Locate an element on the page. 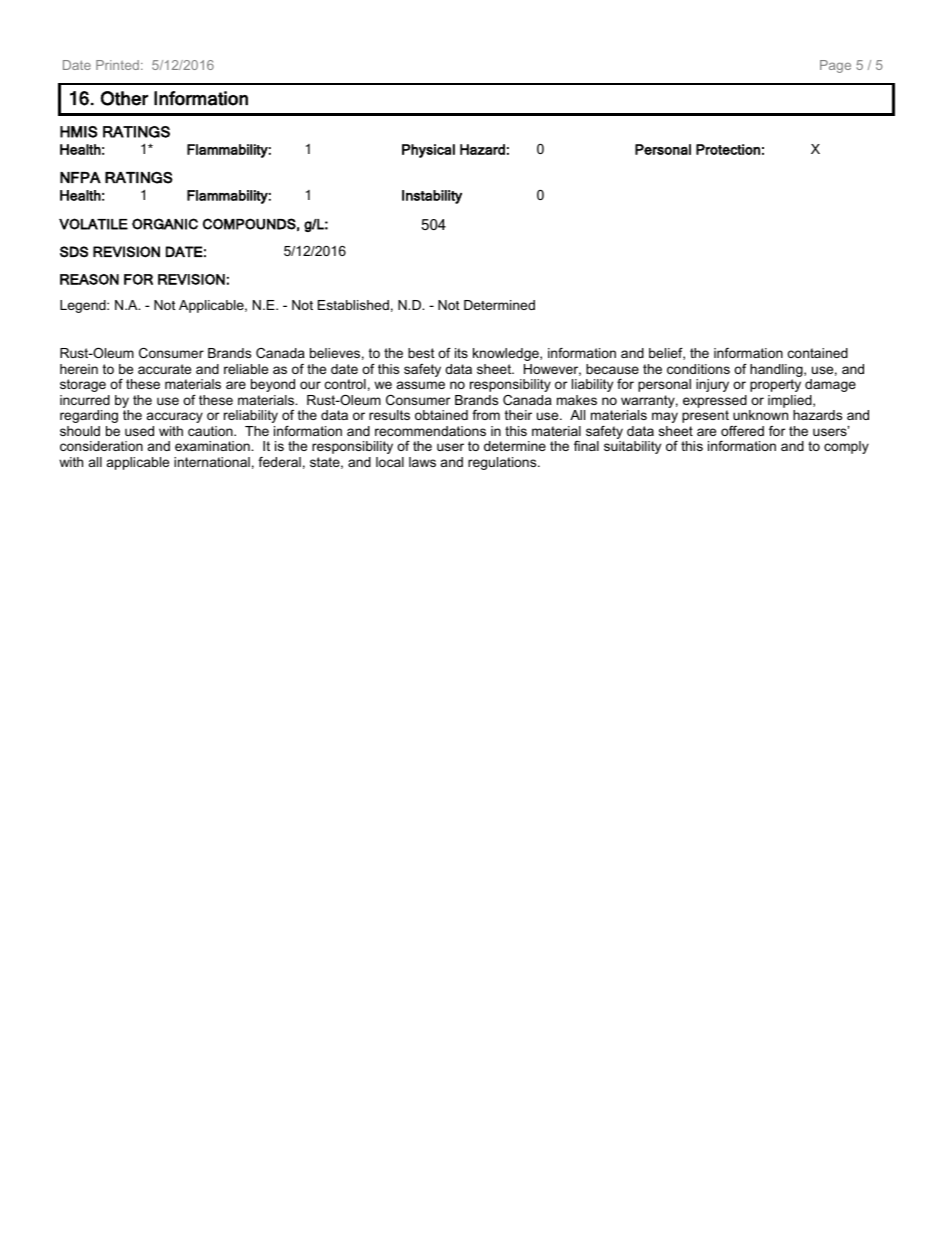  Physical is located at coordinates (428, 151).
